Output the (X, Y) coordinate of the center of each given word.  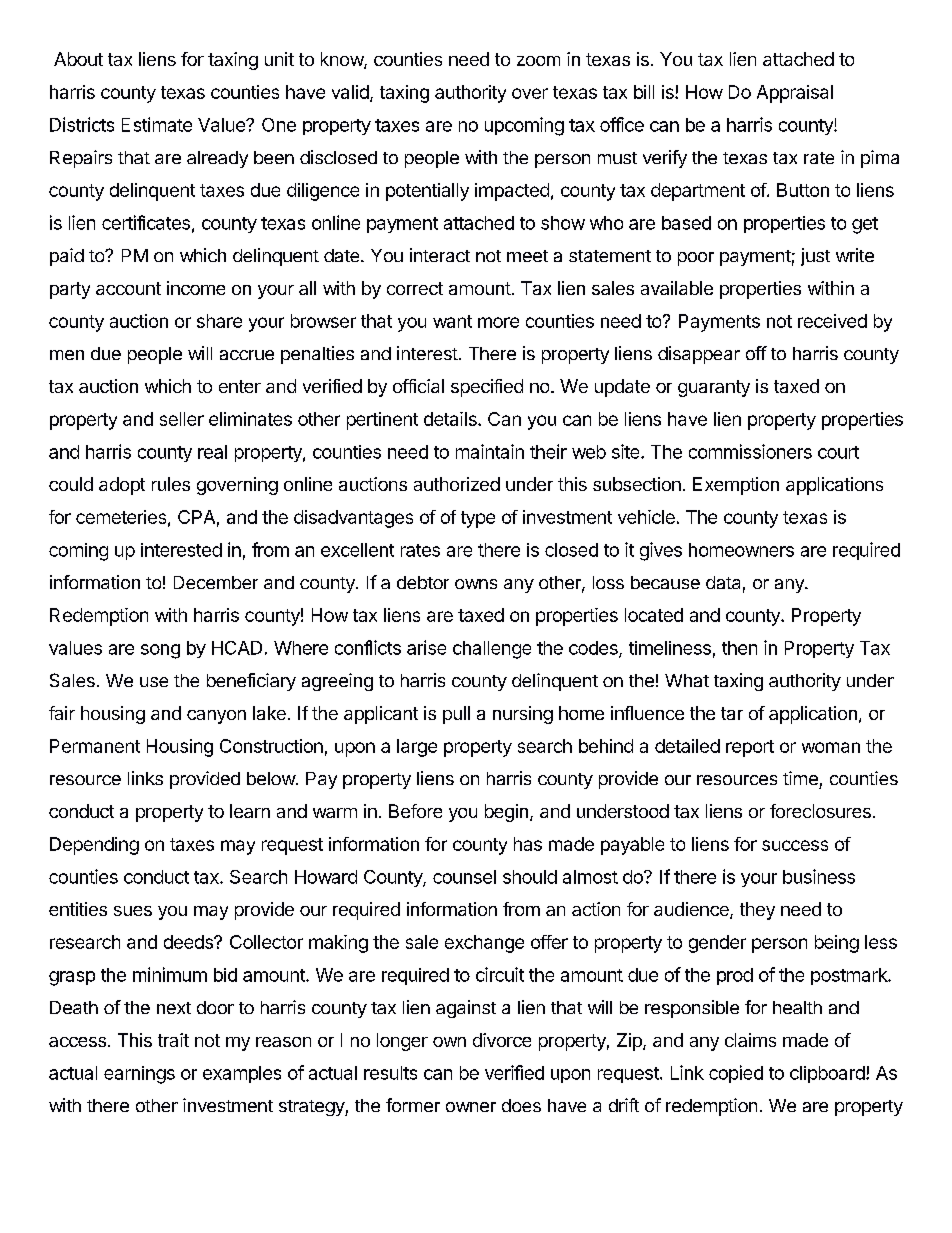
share (219, 321)
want (452, 321)
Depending (94, 846)
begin (506, 813)
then (739, 648)
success (795, 845)
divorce (502, 1040)
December (216, 582)
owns (476, 584)
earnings (139, 1075)
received (832, 321)
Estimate (157, 124)
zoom (538, 61)
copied (736, 1074)
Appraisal (795, 94)
